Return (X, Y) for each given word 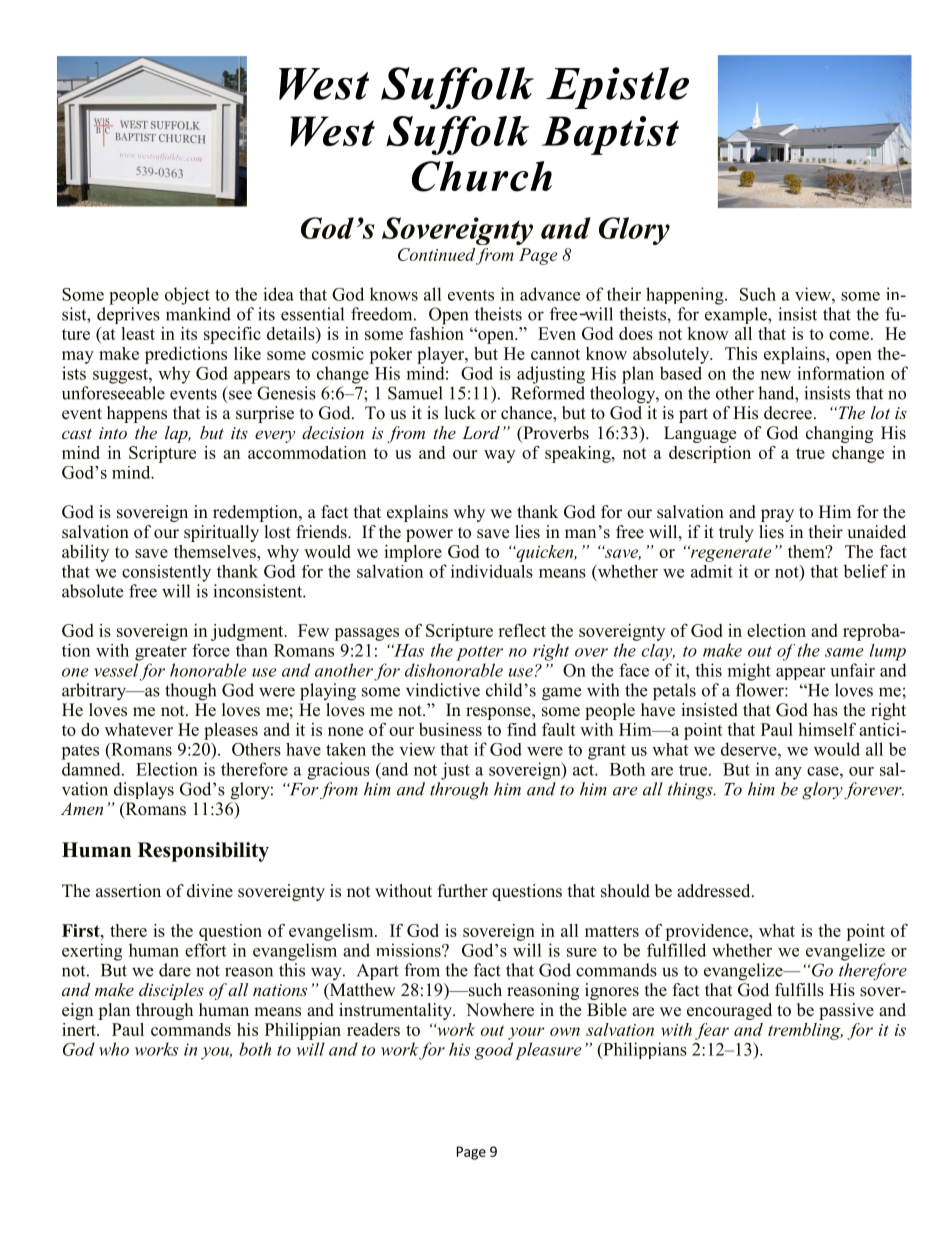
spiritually (221, 533)
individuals (492, 571)
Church (482, 176)
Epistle (617, 88)
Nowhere (500, 1010)
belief (866, 571)
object (187, 296)
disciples (171, 991)
